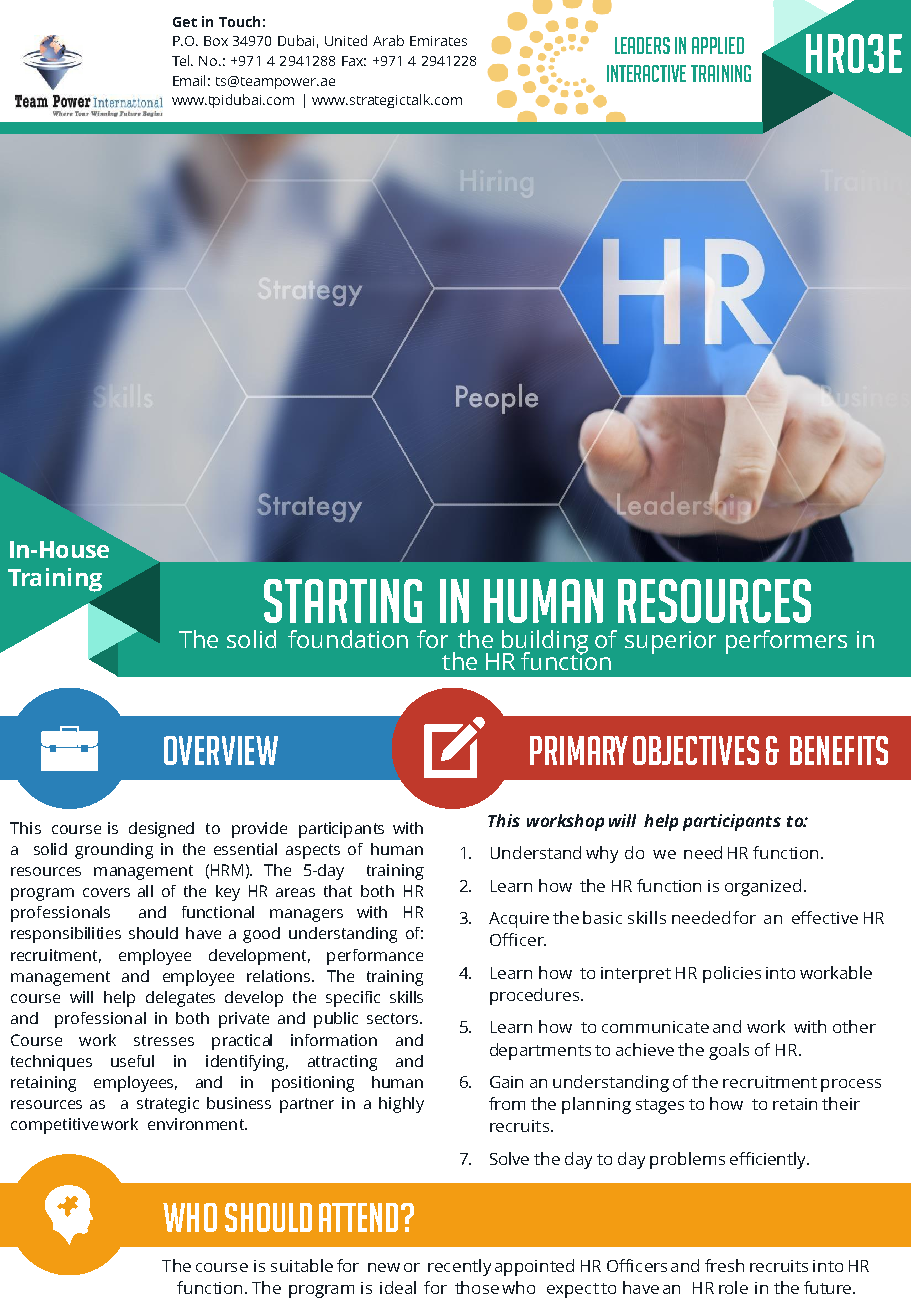 The image size is (911, 1316). Describe the element at coordinates (519, 920) in the page. I see `Acquire` at that location.
